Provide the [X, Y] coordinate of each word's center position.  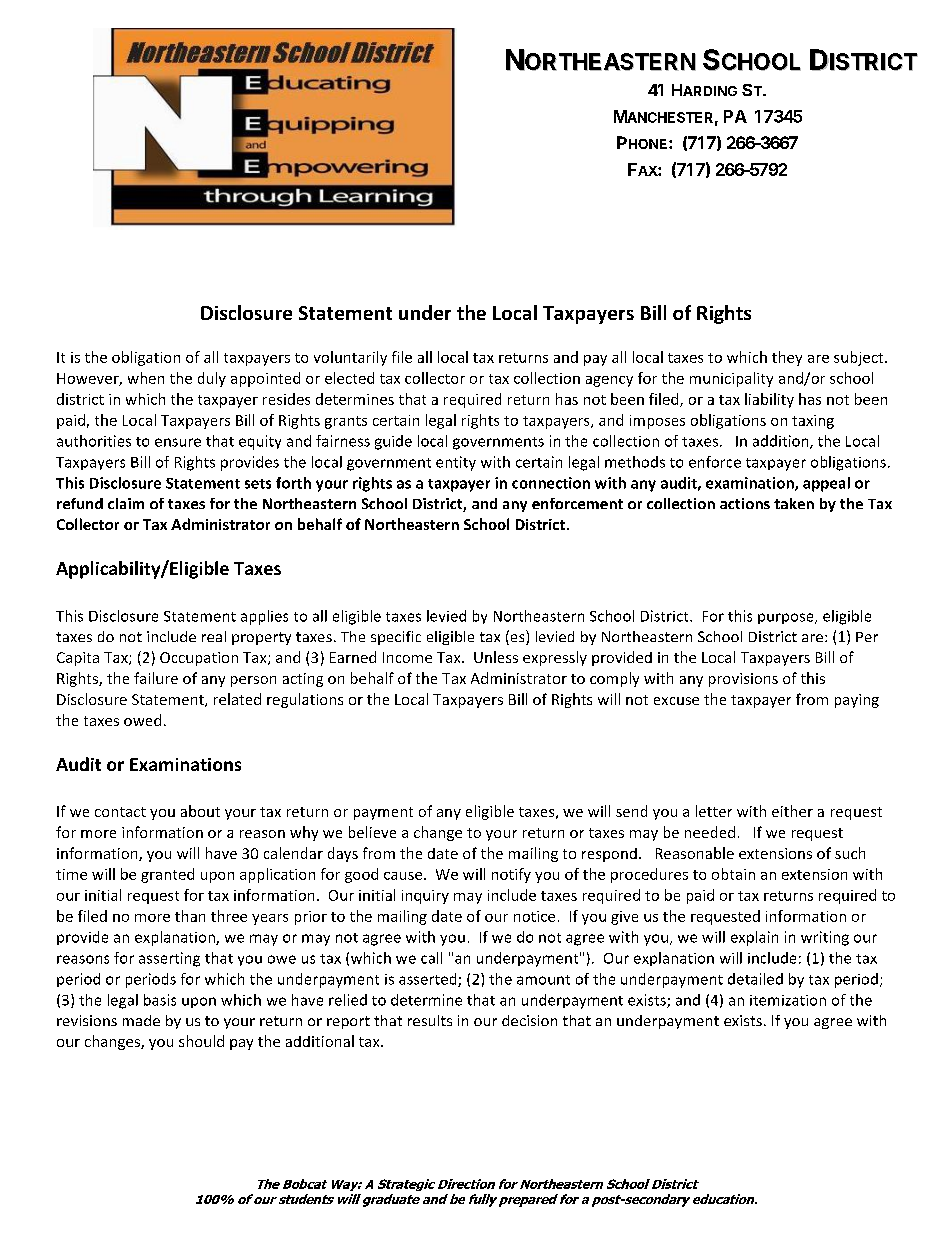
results [430, 1020]
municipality [731, 379]
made [141, 1020]
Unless [496, 657]
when [146, 378]
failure [156, 678]
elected [349, 378]
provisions [743, 680]
